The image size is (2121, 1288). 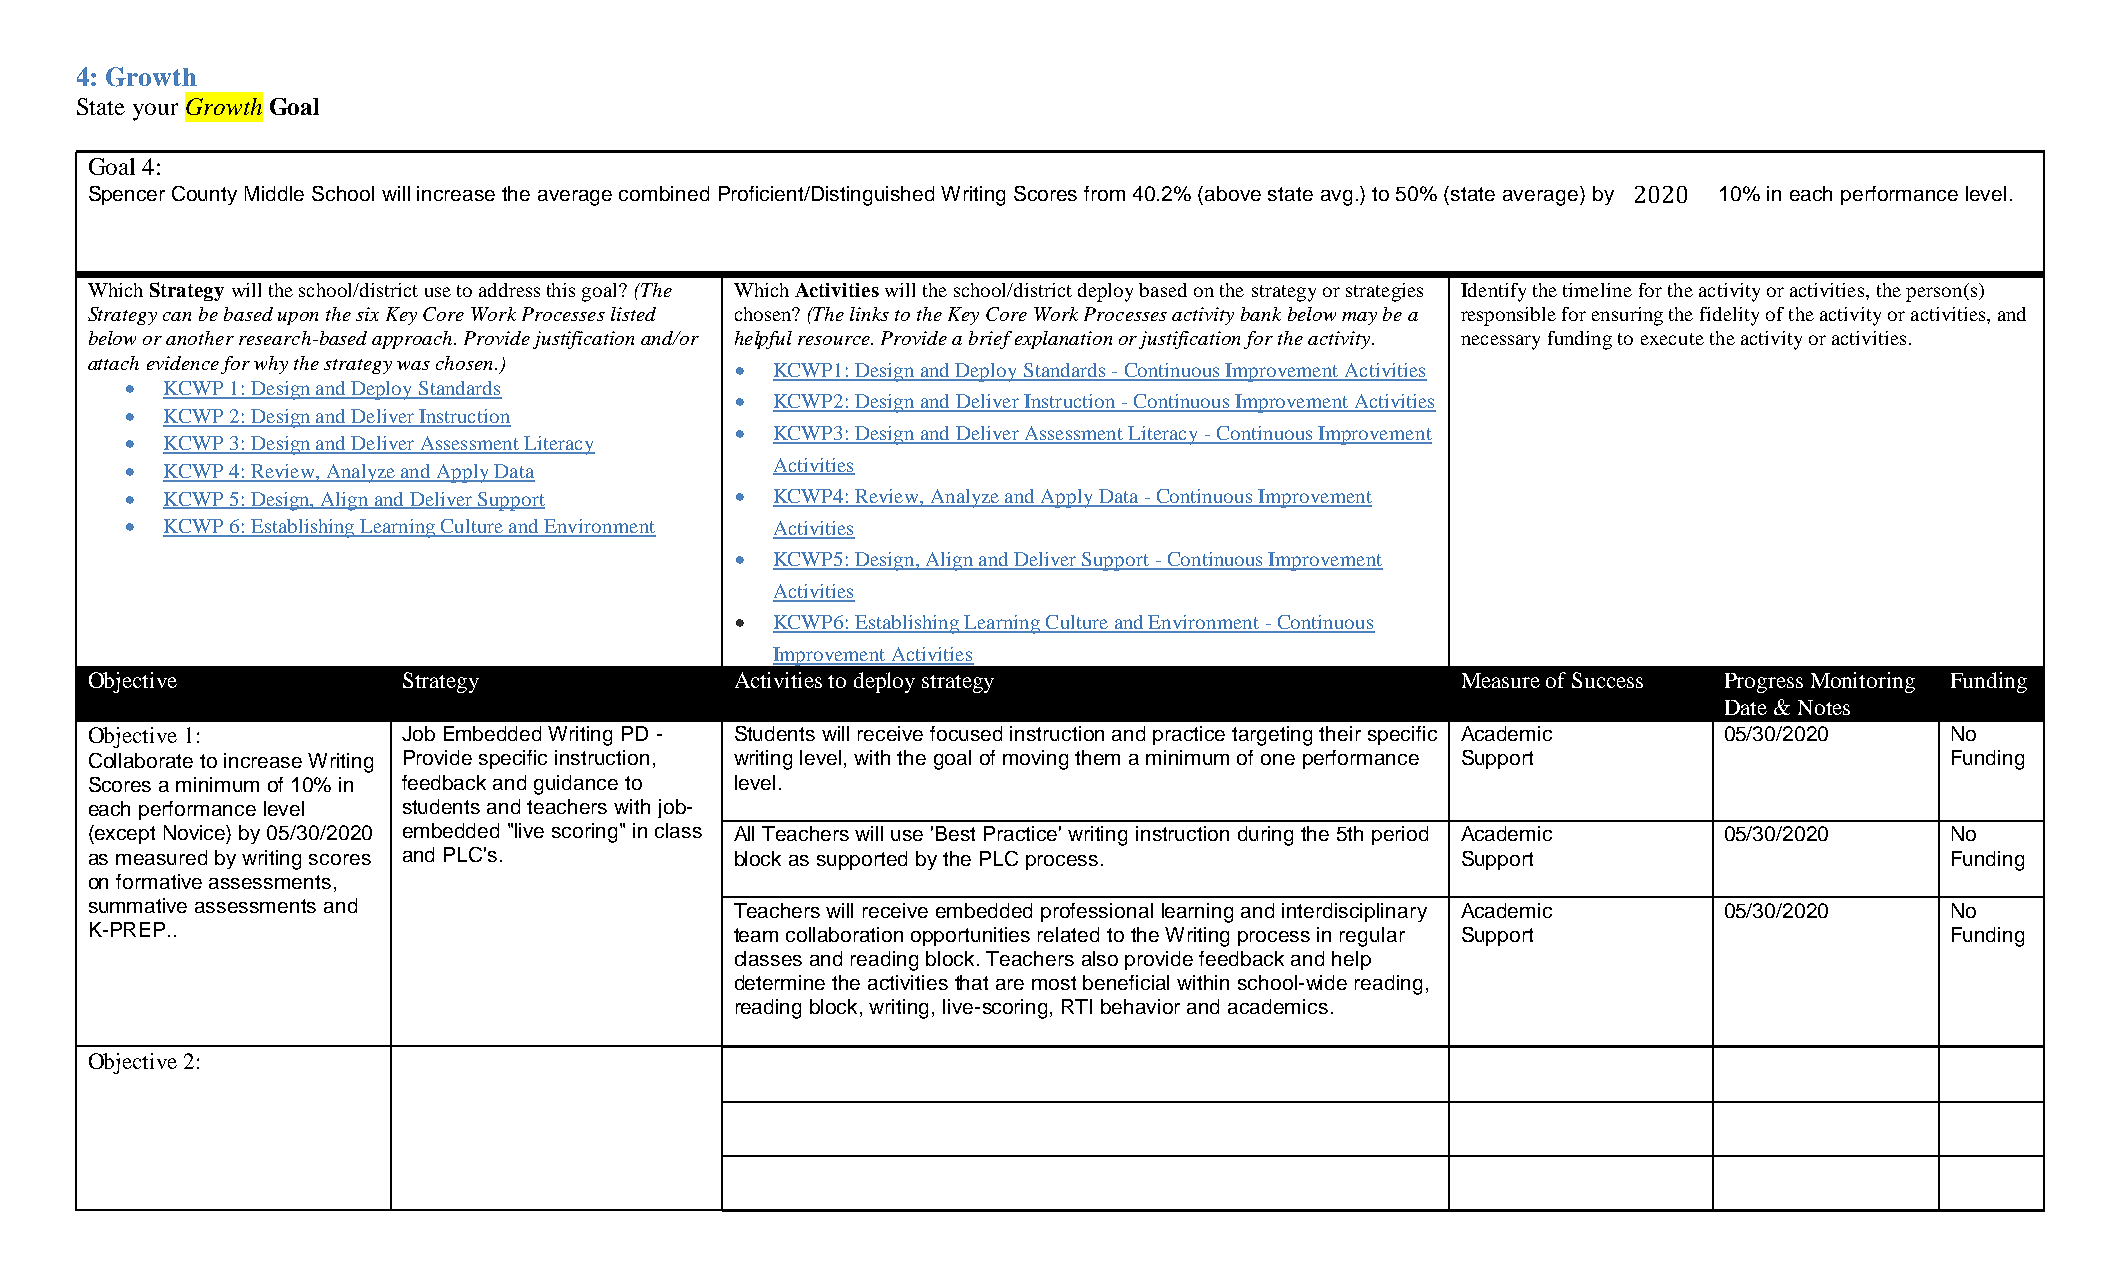 What do you see at coordinates (1607, 680) in the document?
I see `Success` at bounding box center [1607, 680].
